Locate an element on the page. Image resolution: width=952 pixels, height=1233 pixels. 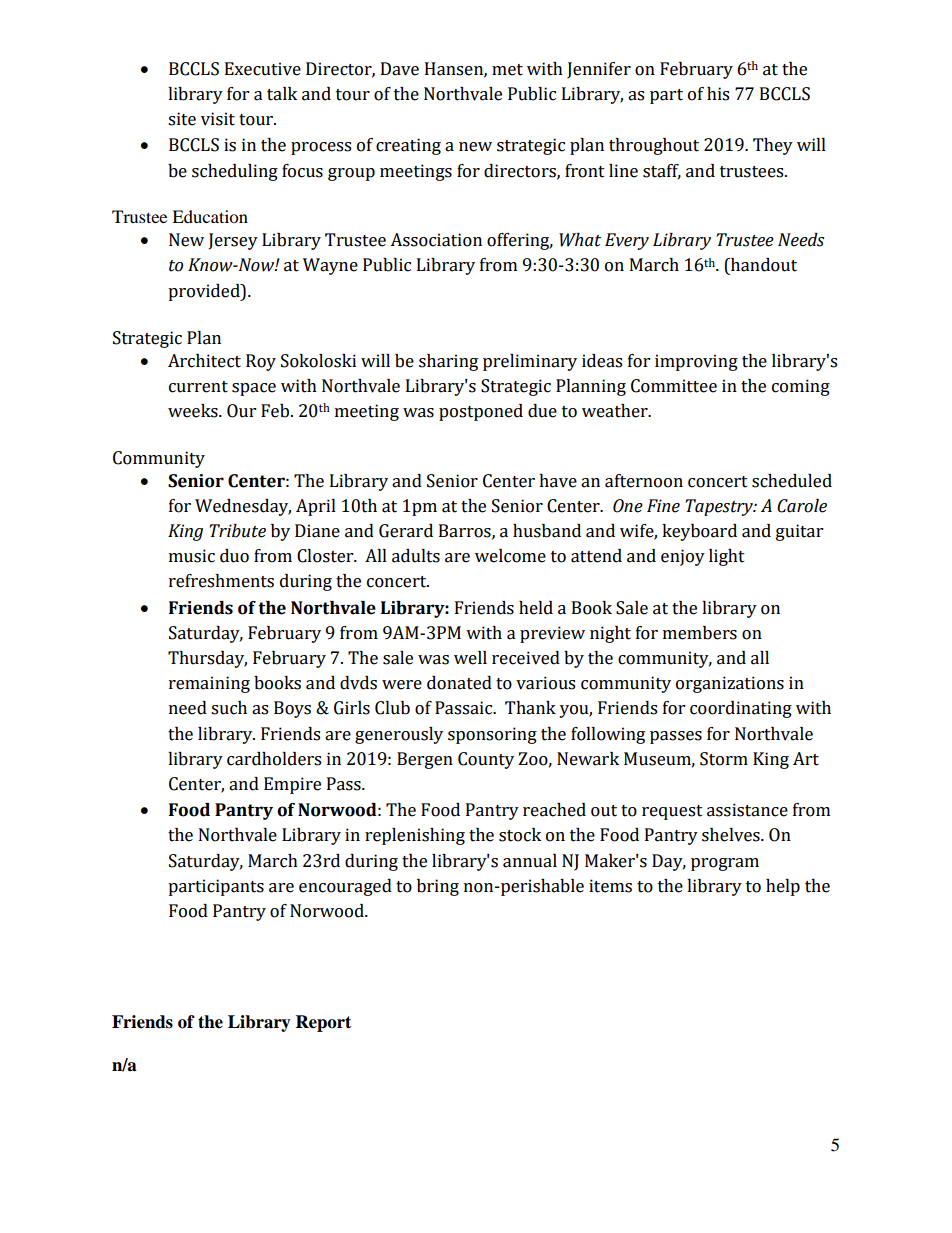
Empire is located at coordinates (292, 785).
